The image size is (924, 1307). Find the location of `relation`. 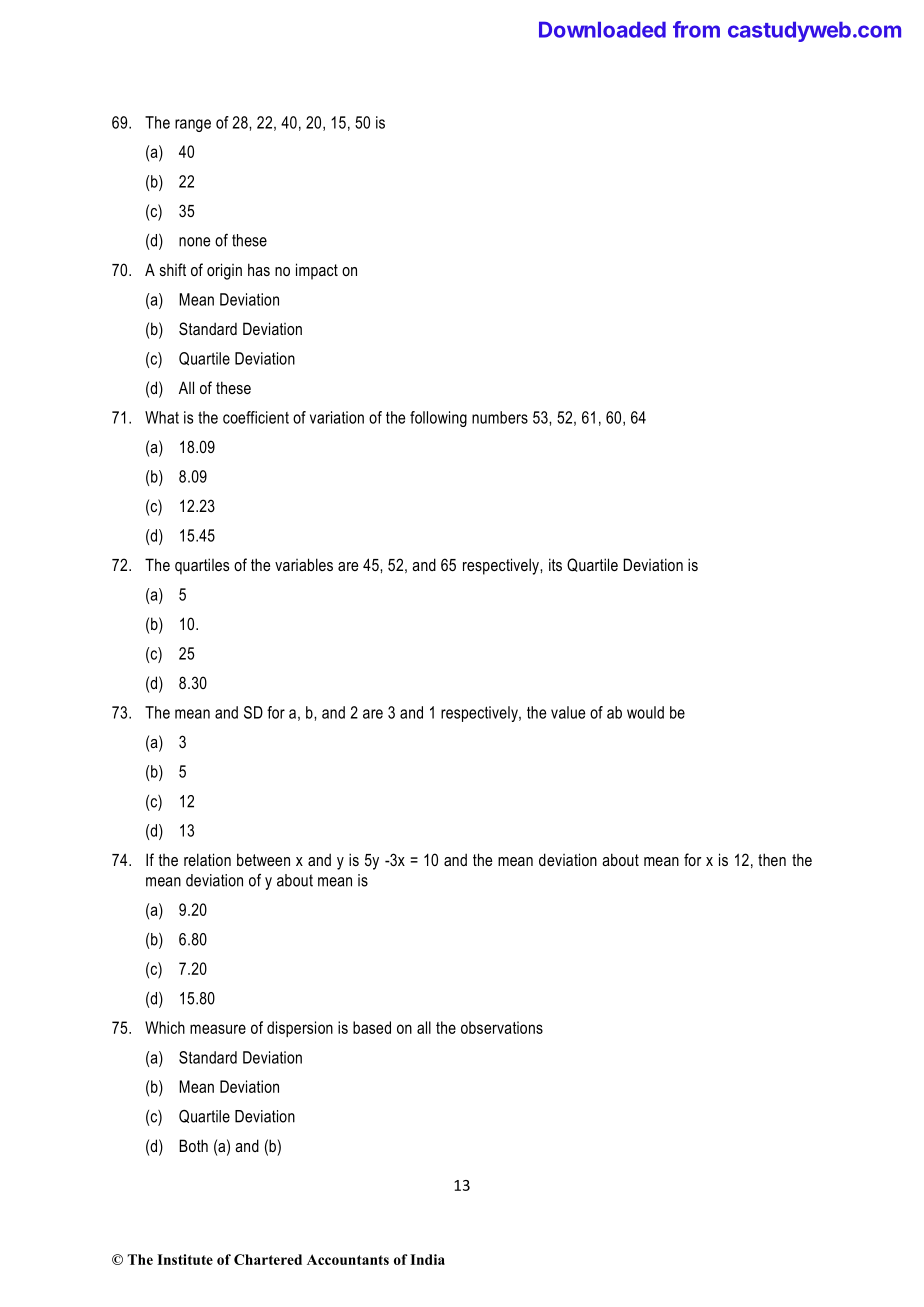

relation is located at coordinates (207, 859).
